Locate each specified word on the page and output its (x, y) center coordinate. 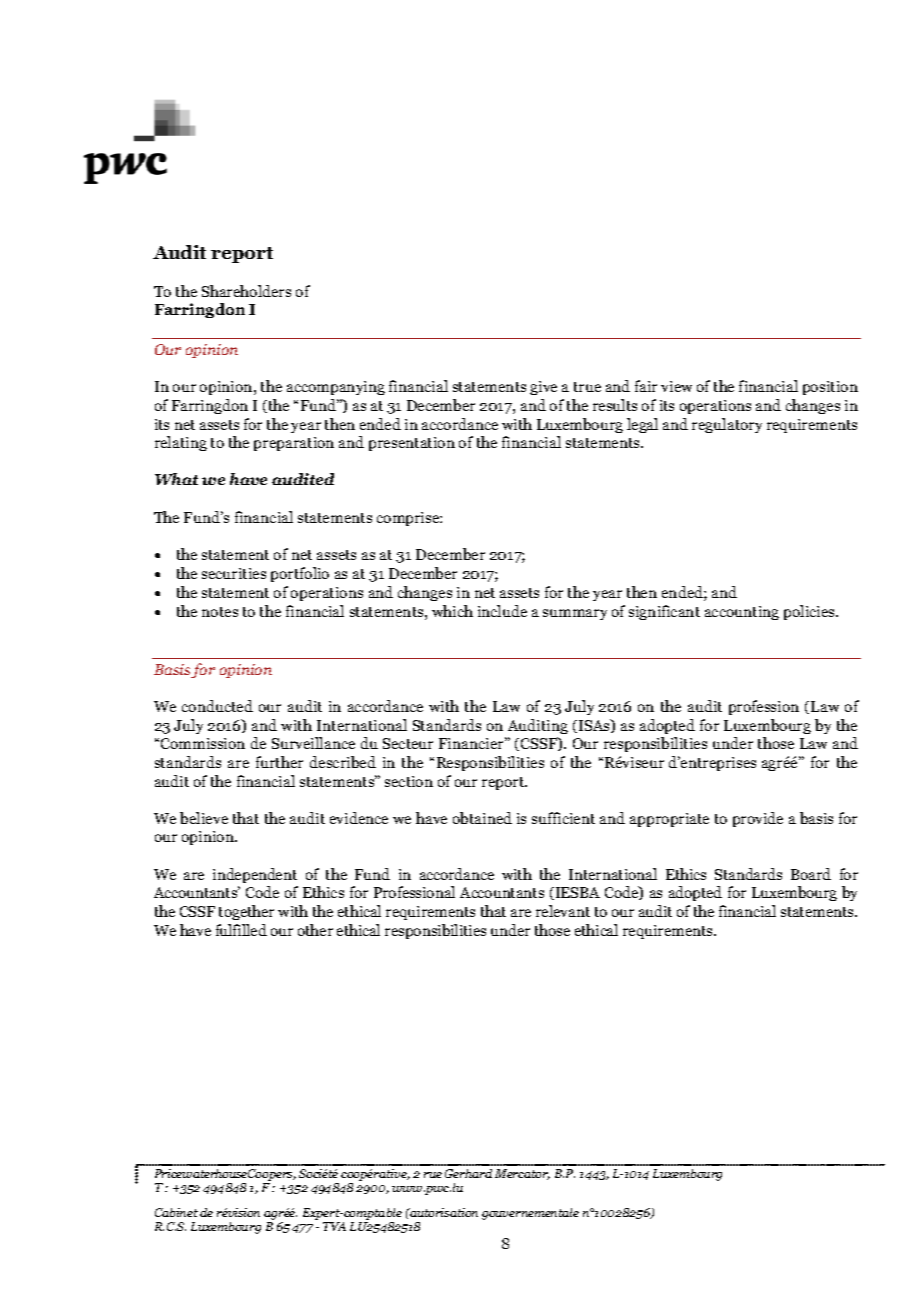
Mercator (522, 1174)
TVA (334, 1226)
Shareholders (246, 291)
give (543, 388)
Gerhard (468, 1173)
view (676, 386)
